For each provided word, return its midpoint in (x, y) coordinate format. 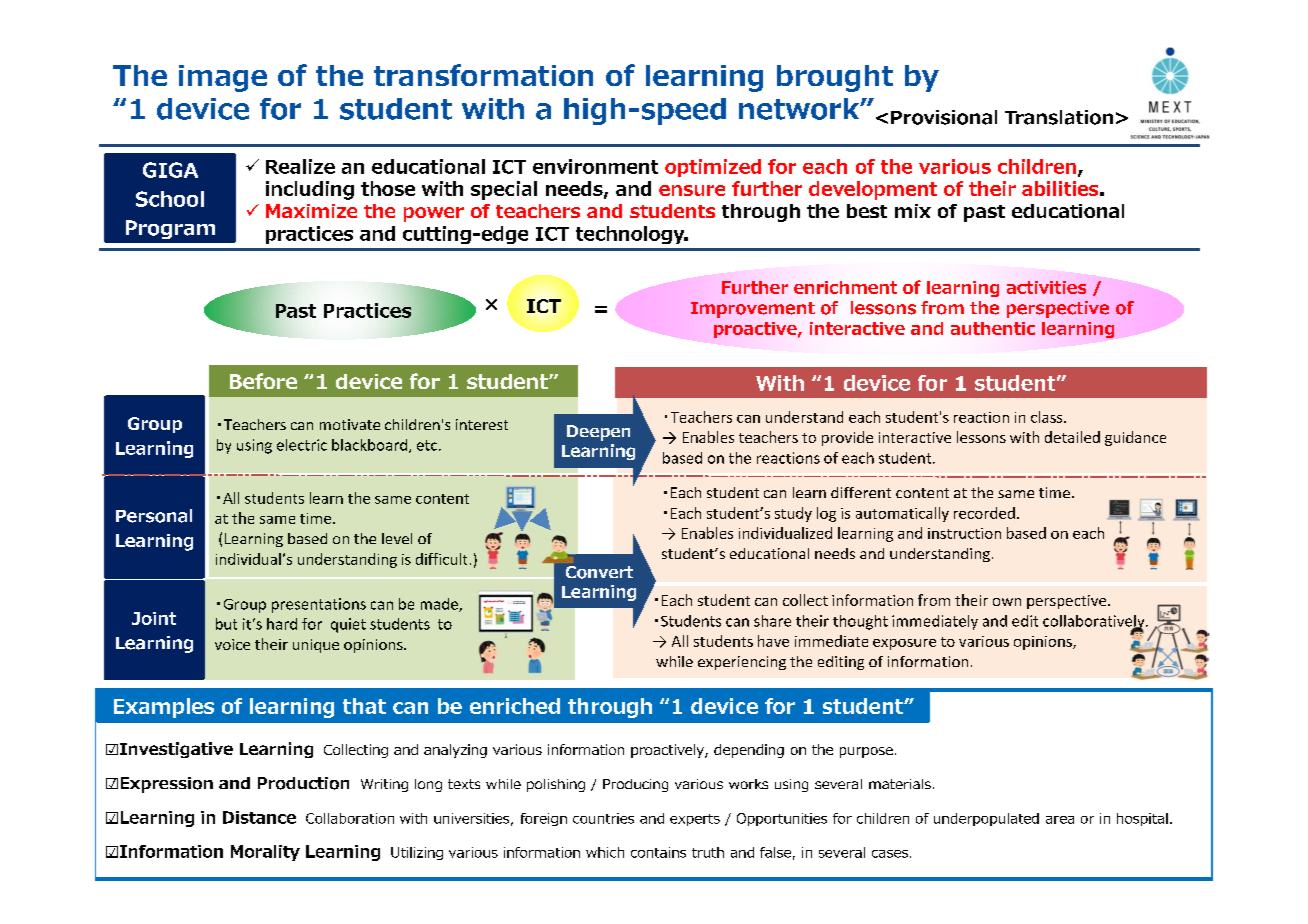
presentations (319, 605)
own (1007, 602)
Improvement (753, 310)
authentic (993, 328)
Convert (599, 572)
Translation (1059, 117)
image (223, 78)
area (1060, 820)
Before (263, 381)
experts (695, 820)
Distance (259, 817)
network (800, 109)
